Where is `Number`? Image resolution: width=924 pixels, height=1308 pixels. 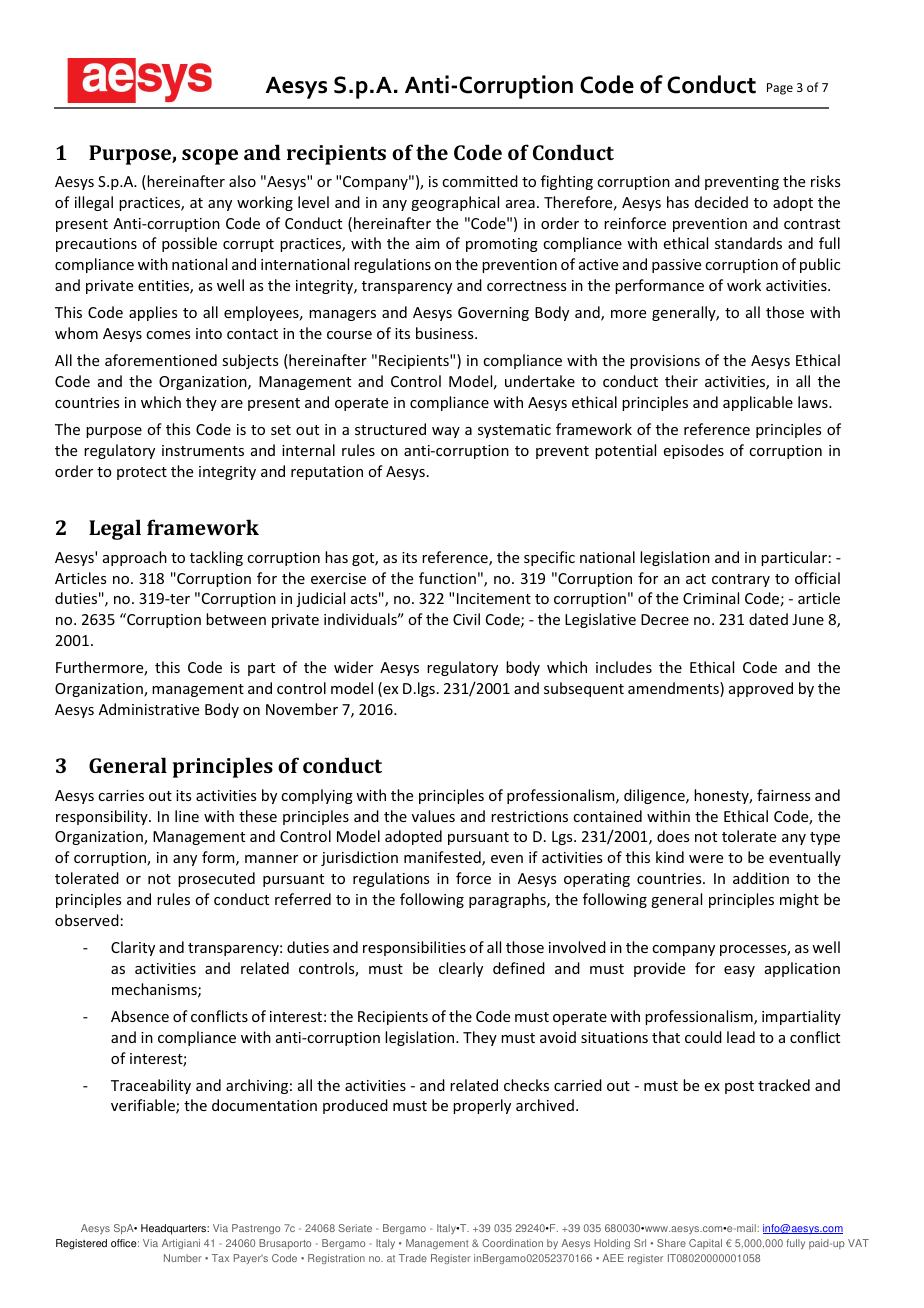
Number is located at coordinates (183, 1258).
